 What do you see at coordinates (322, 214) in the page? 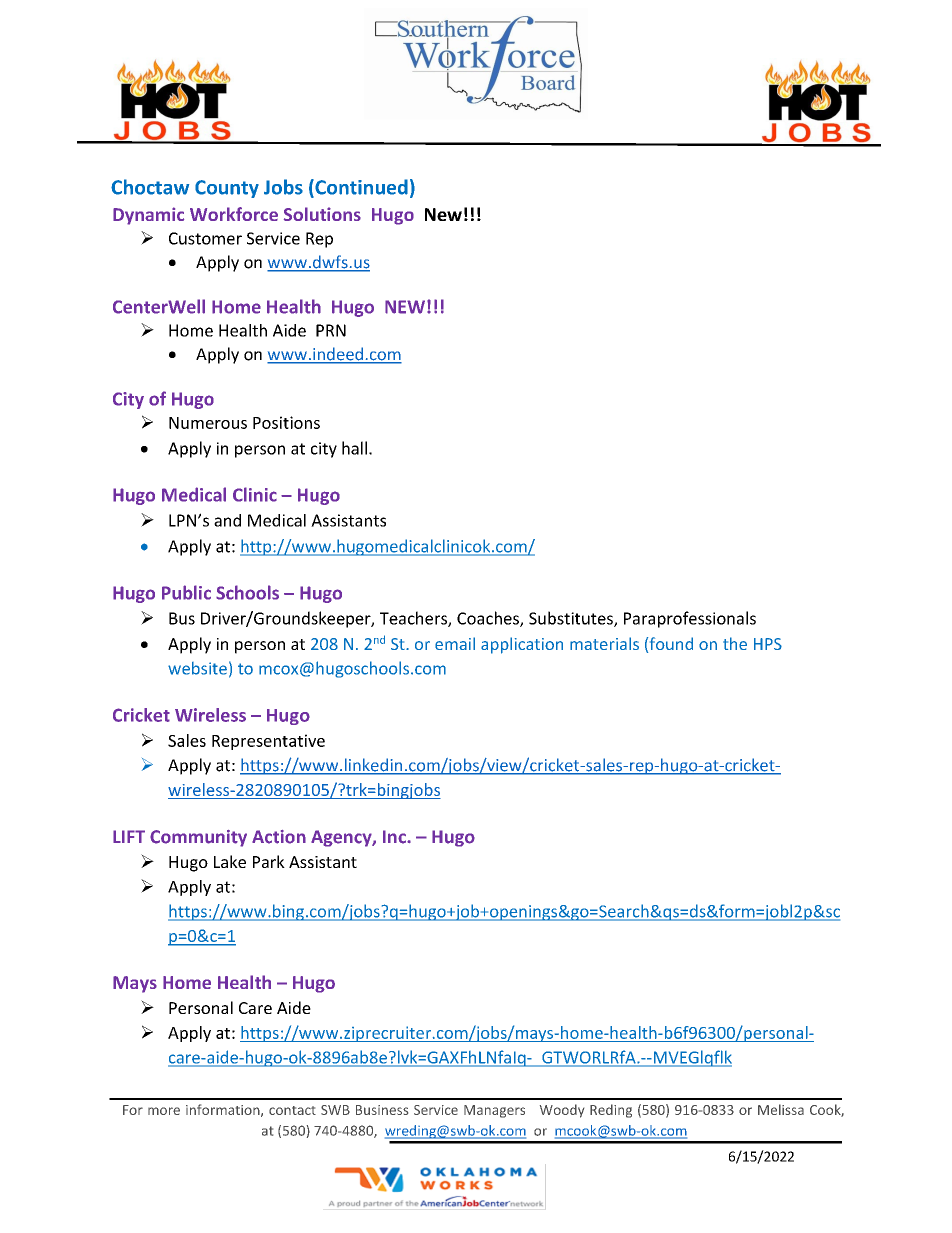
I see `Solutions` at bounding box center [322, 214].
